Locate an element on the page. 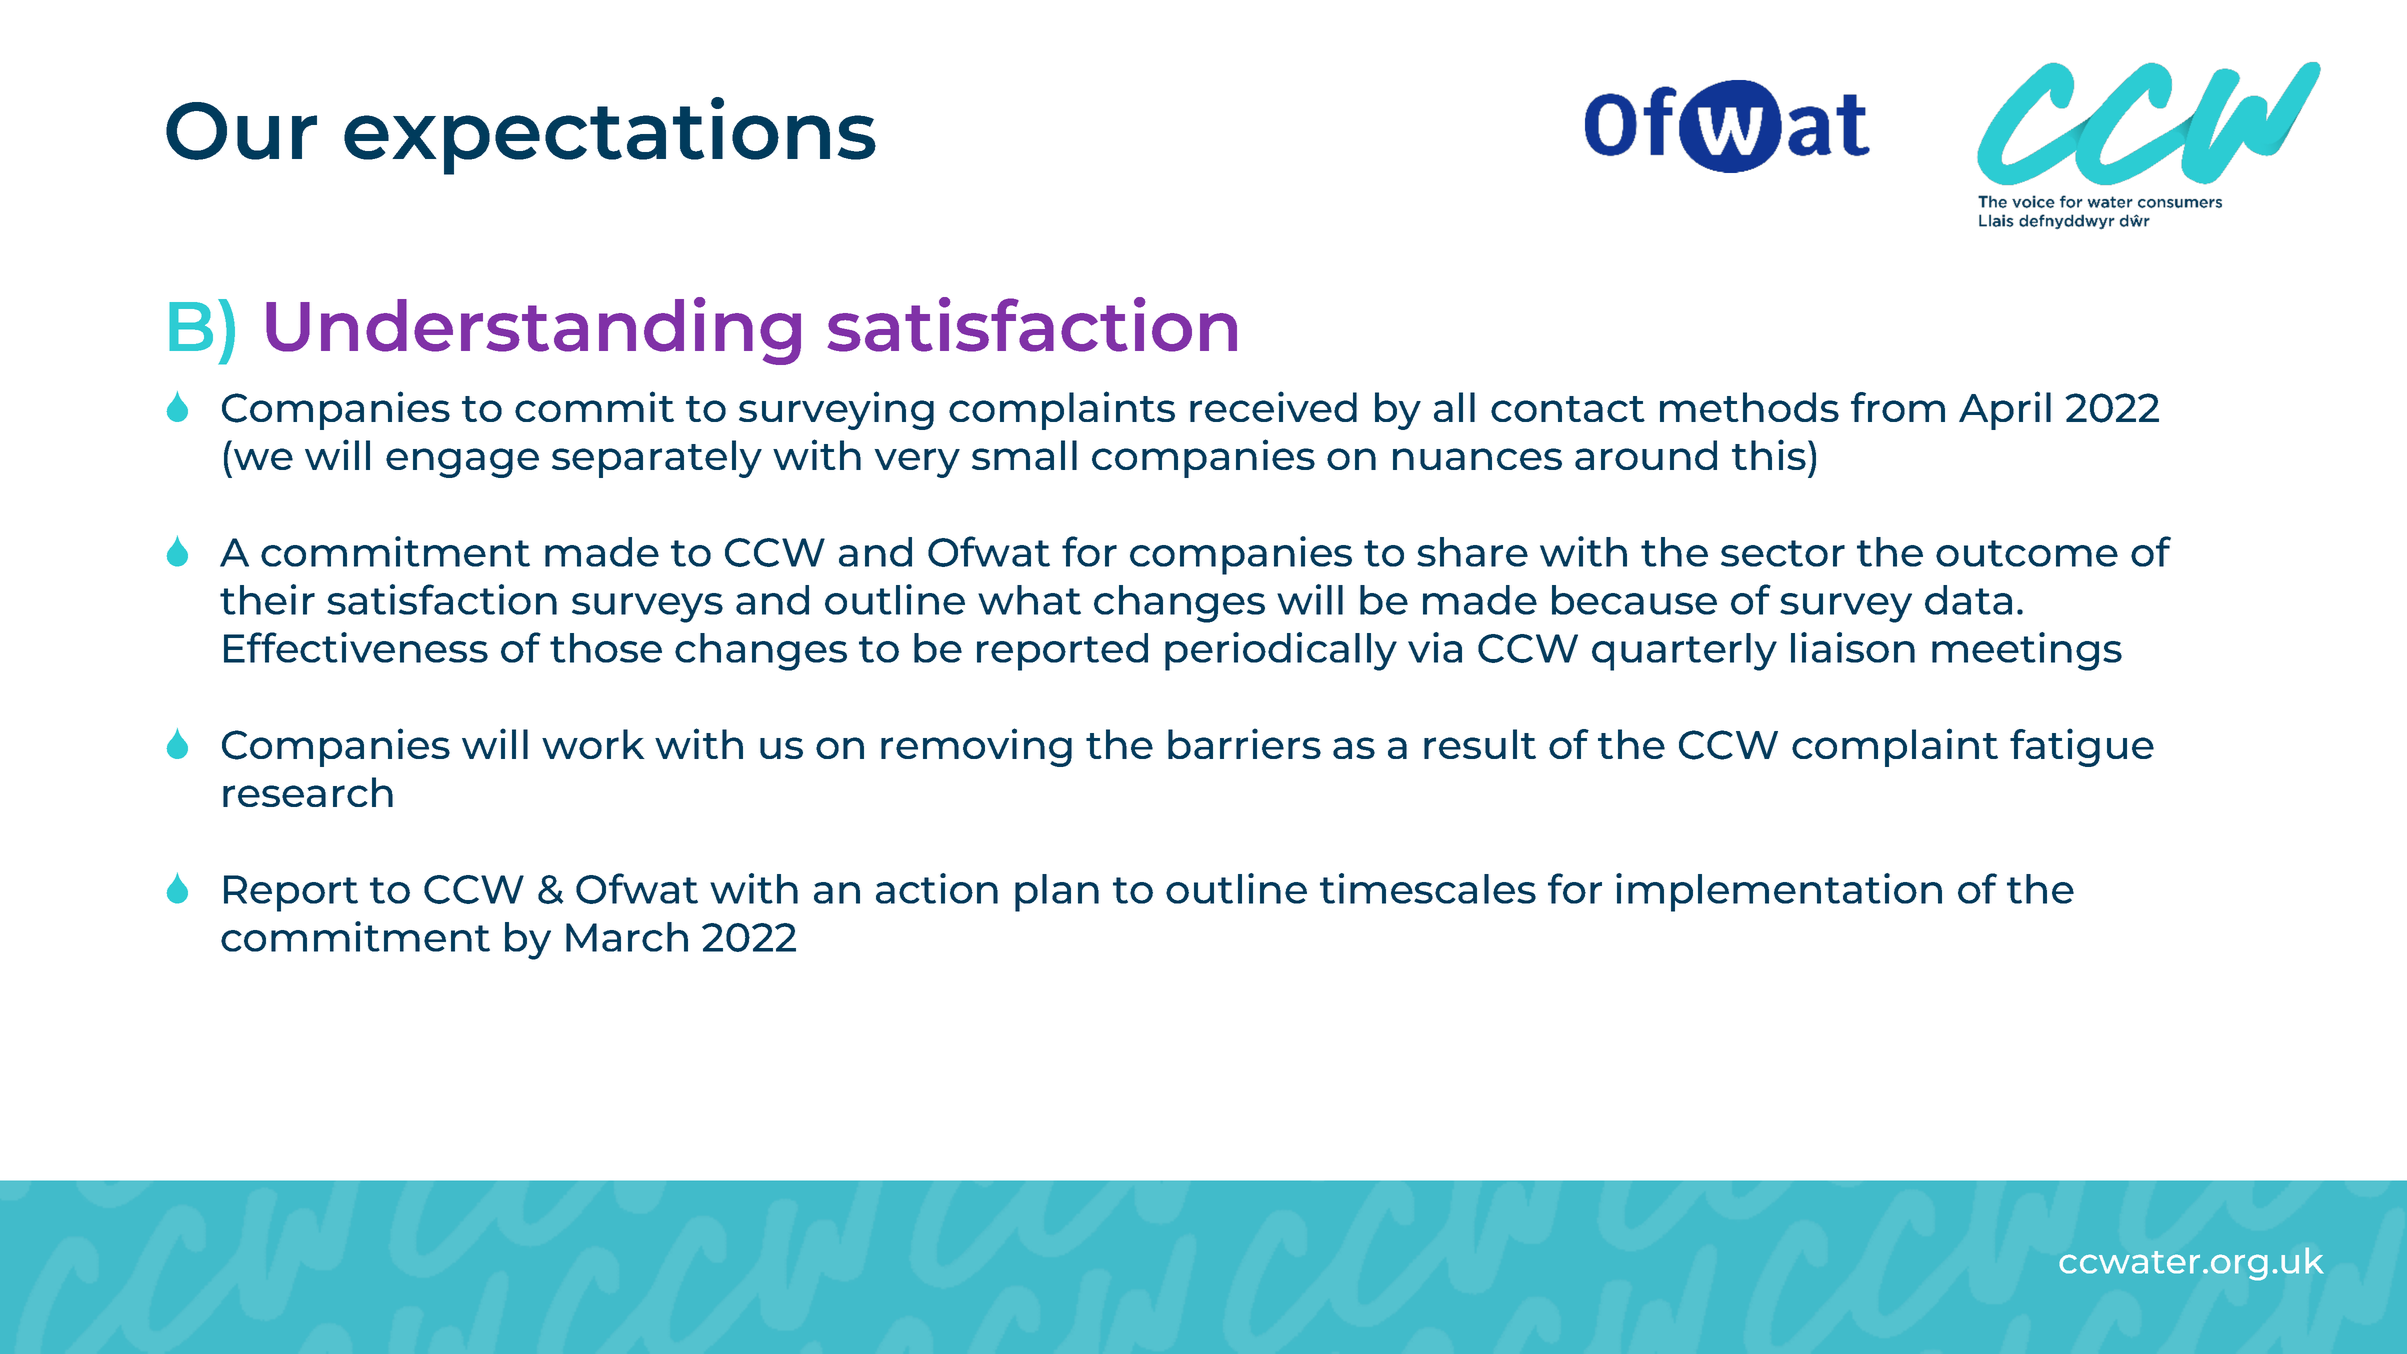 This document has width=2407, height=1354. expectations is located at coordinates (610, 136).
